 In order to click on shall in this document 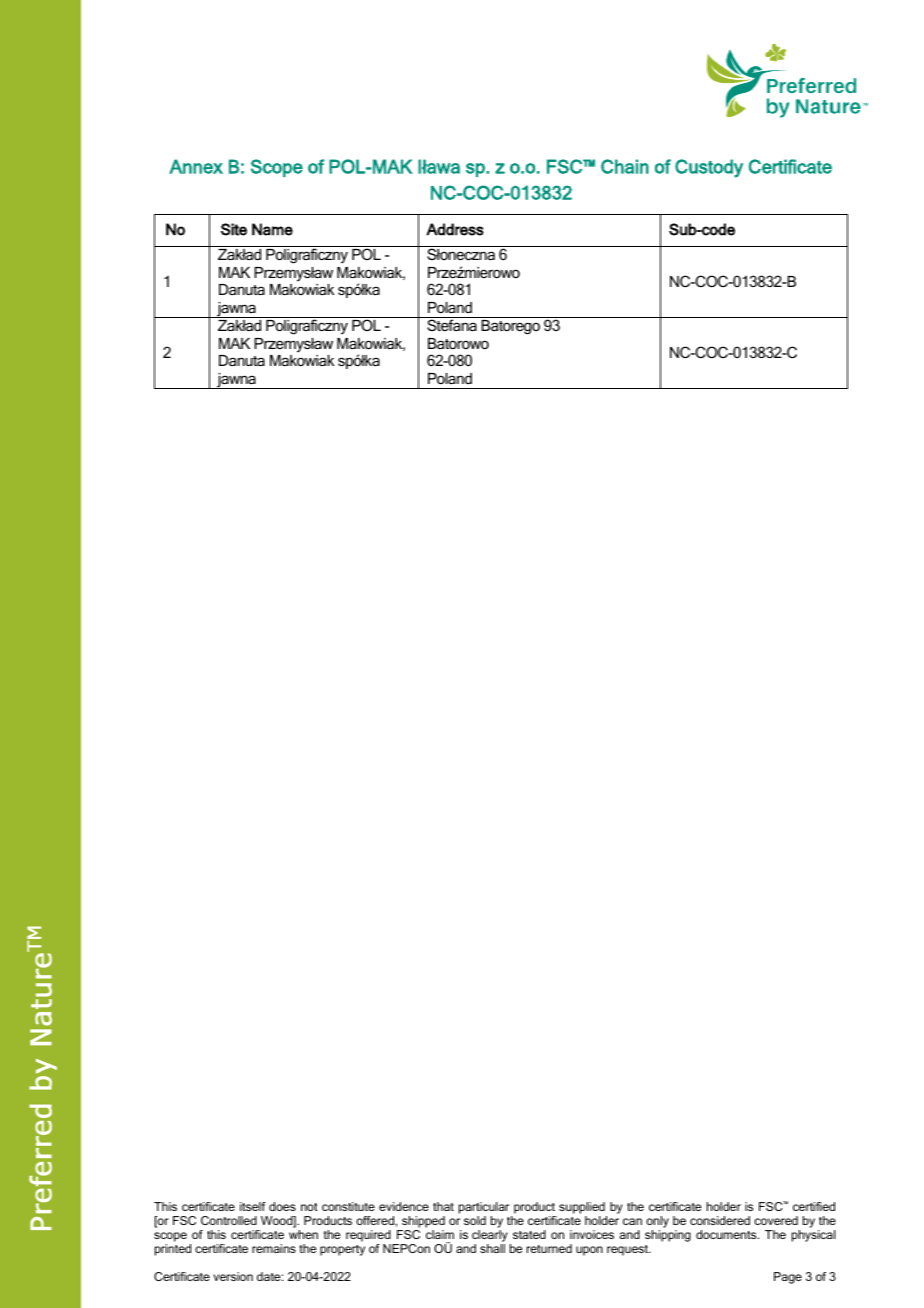, I will do `click(492, 1248)`.
